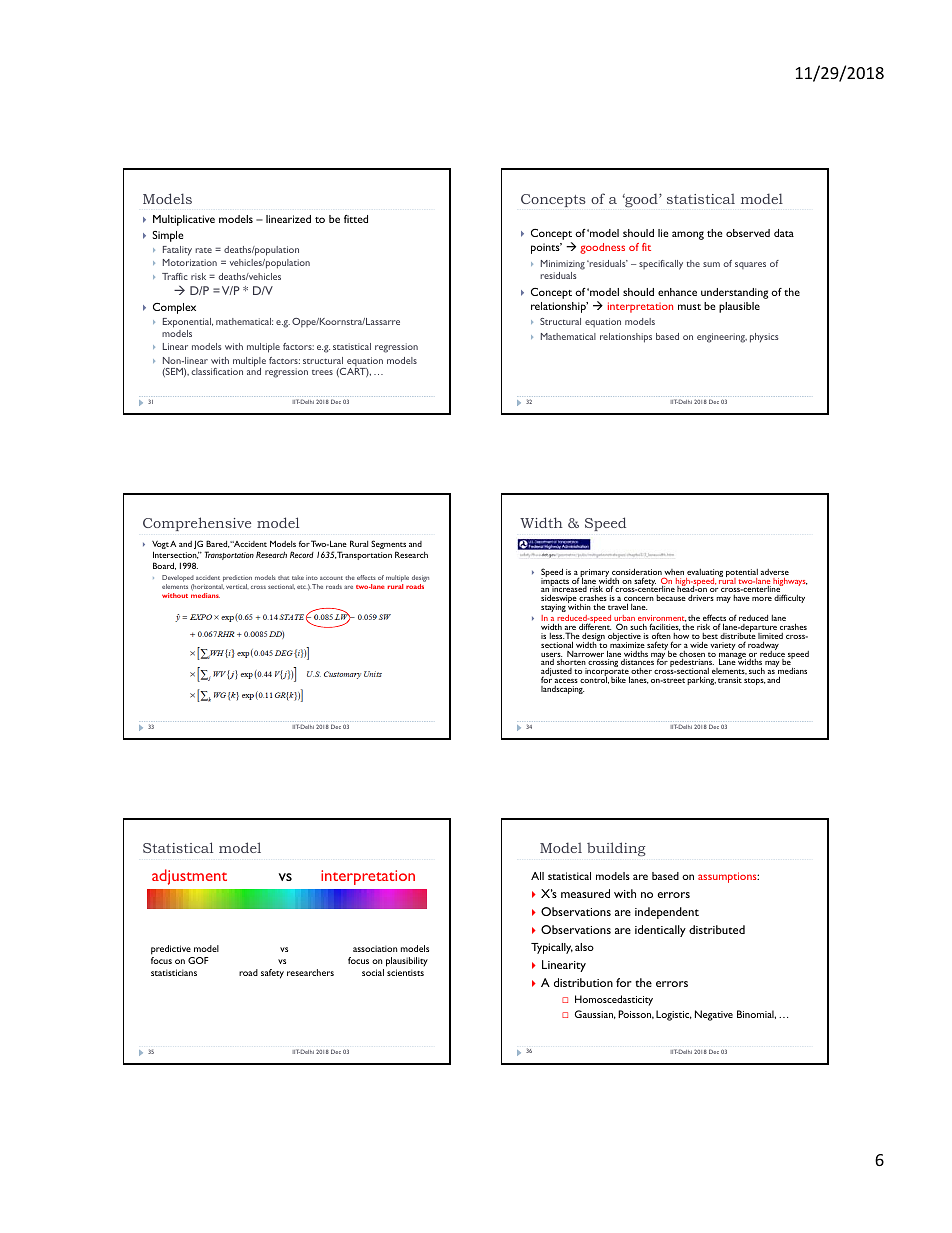 The height and width of the document is (1233, 952). What do you see at coordinates (197, 524) in the document?
I see `Comprehensive` at bounding box center [197, 524].
